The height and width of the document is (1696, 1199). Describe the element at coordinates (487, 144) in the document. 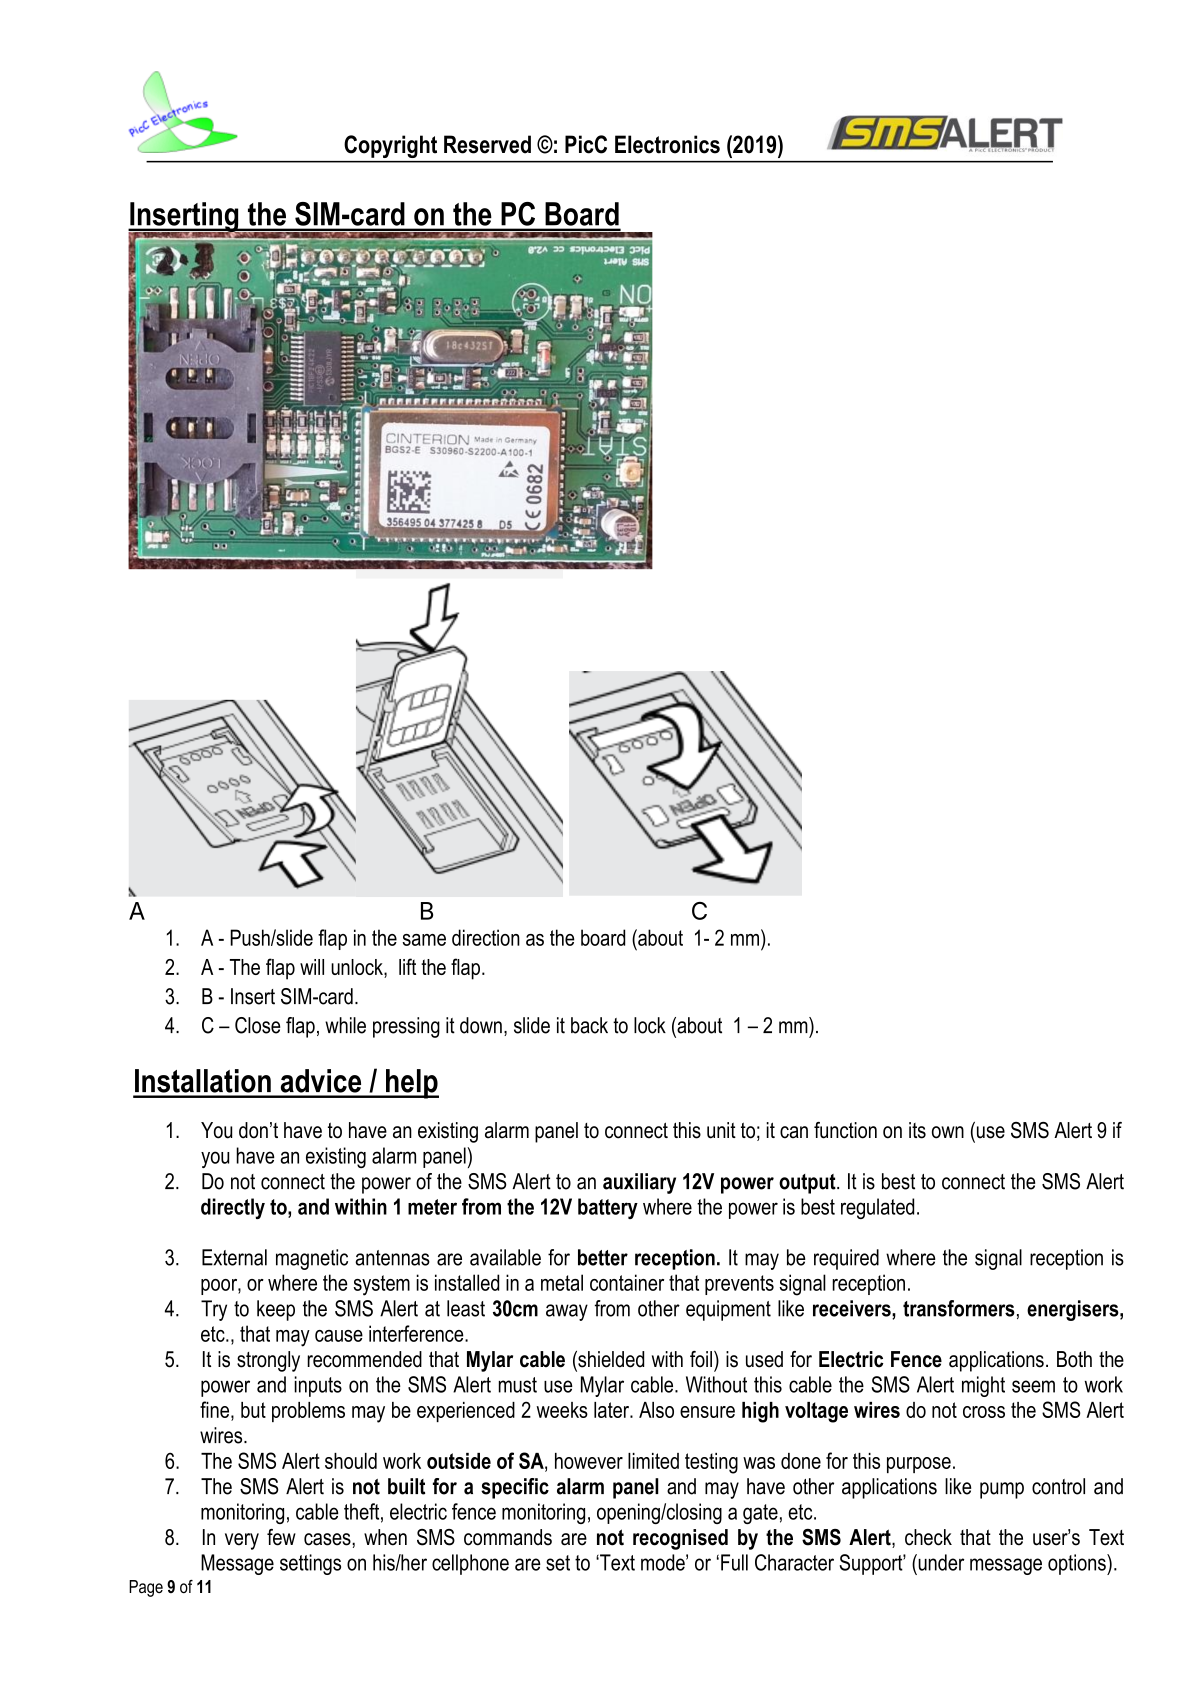

I see `Reserved` at that location.
